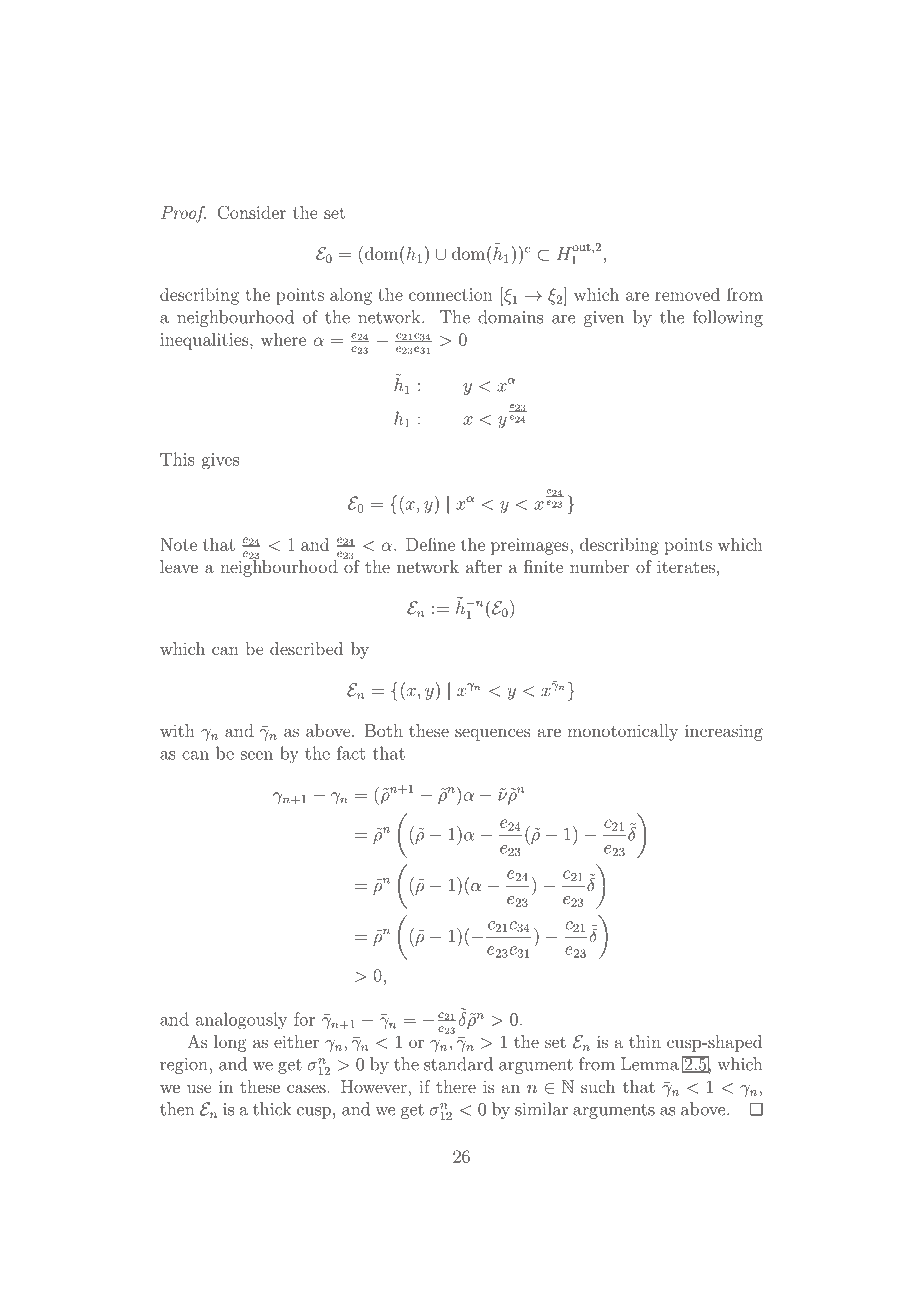 The image size is (924, 1308). I want to click on described, so click(306, 648).
